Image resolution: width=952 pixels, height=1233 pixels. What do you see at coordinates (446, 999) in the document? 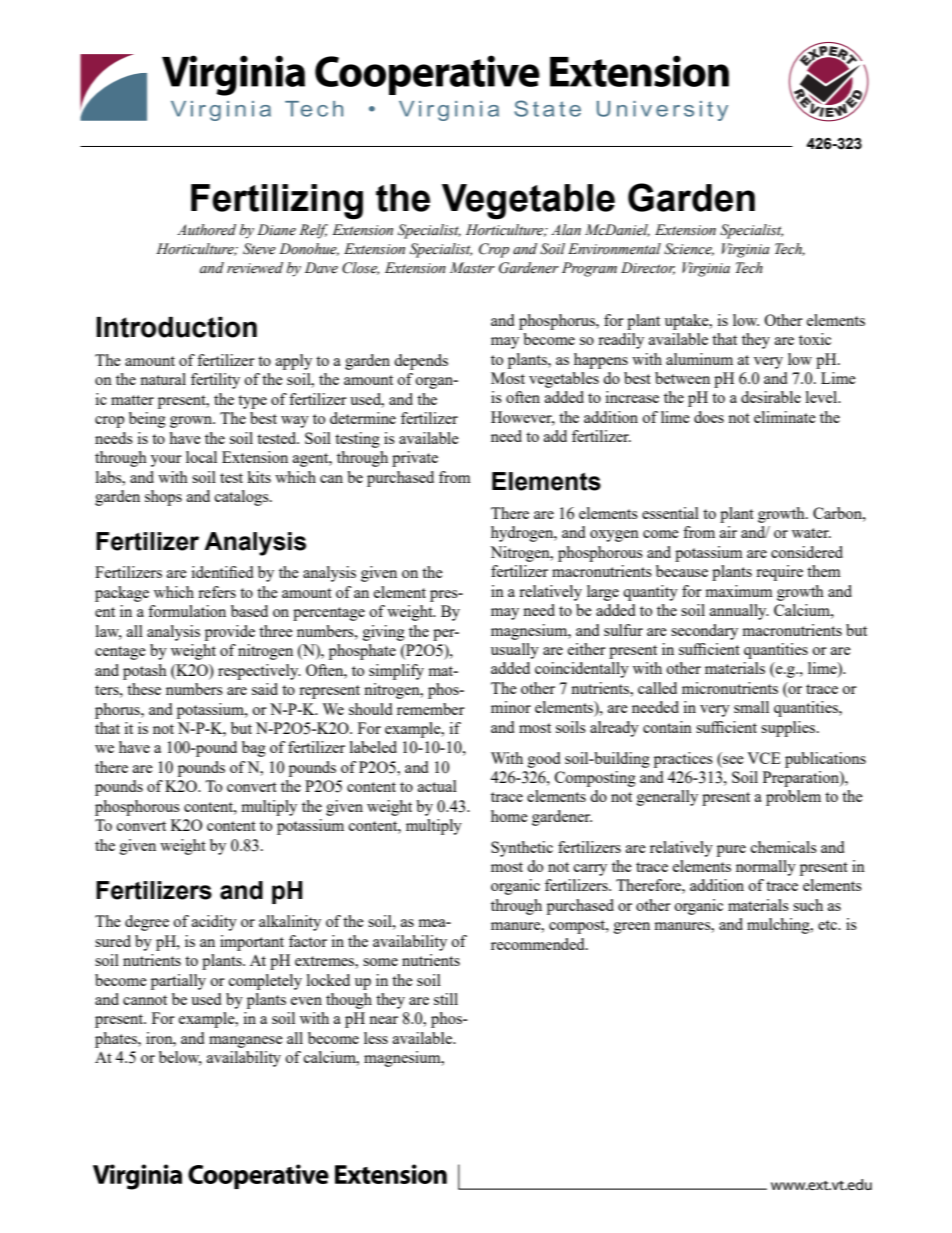
I see `still` at bounding box center [446, 999].
